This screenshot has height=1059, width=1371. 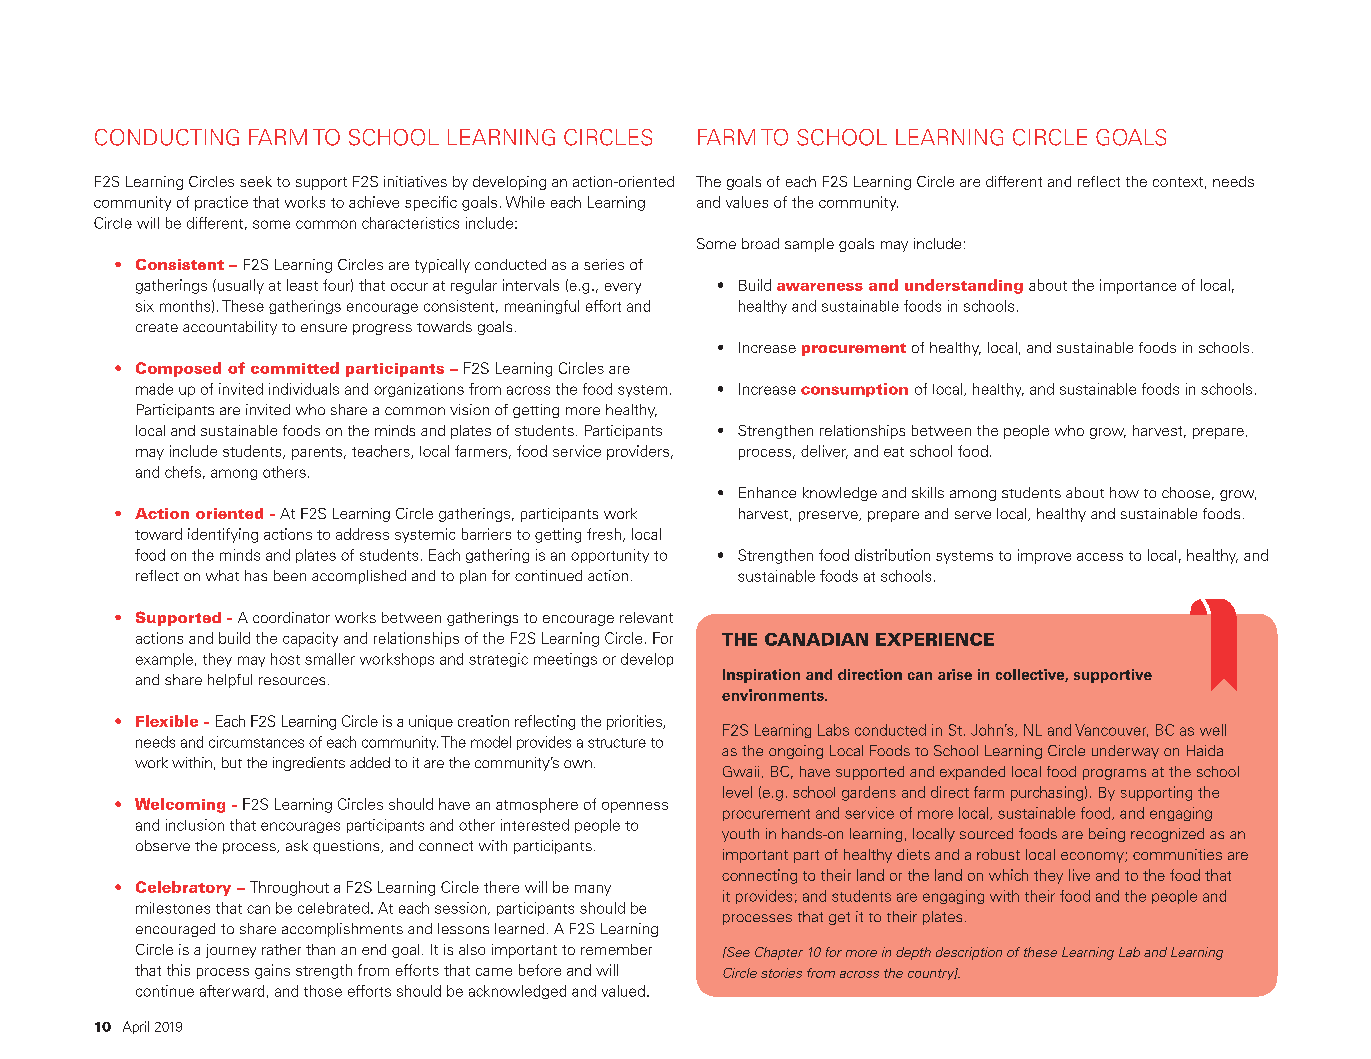 I want to click on access, so click(x=1100, y=557).
